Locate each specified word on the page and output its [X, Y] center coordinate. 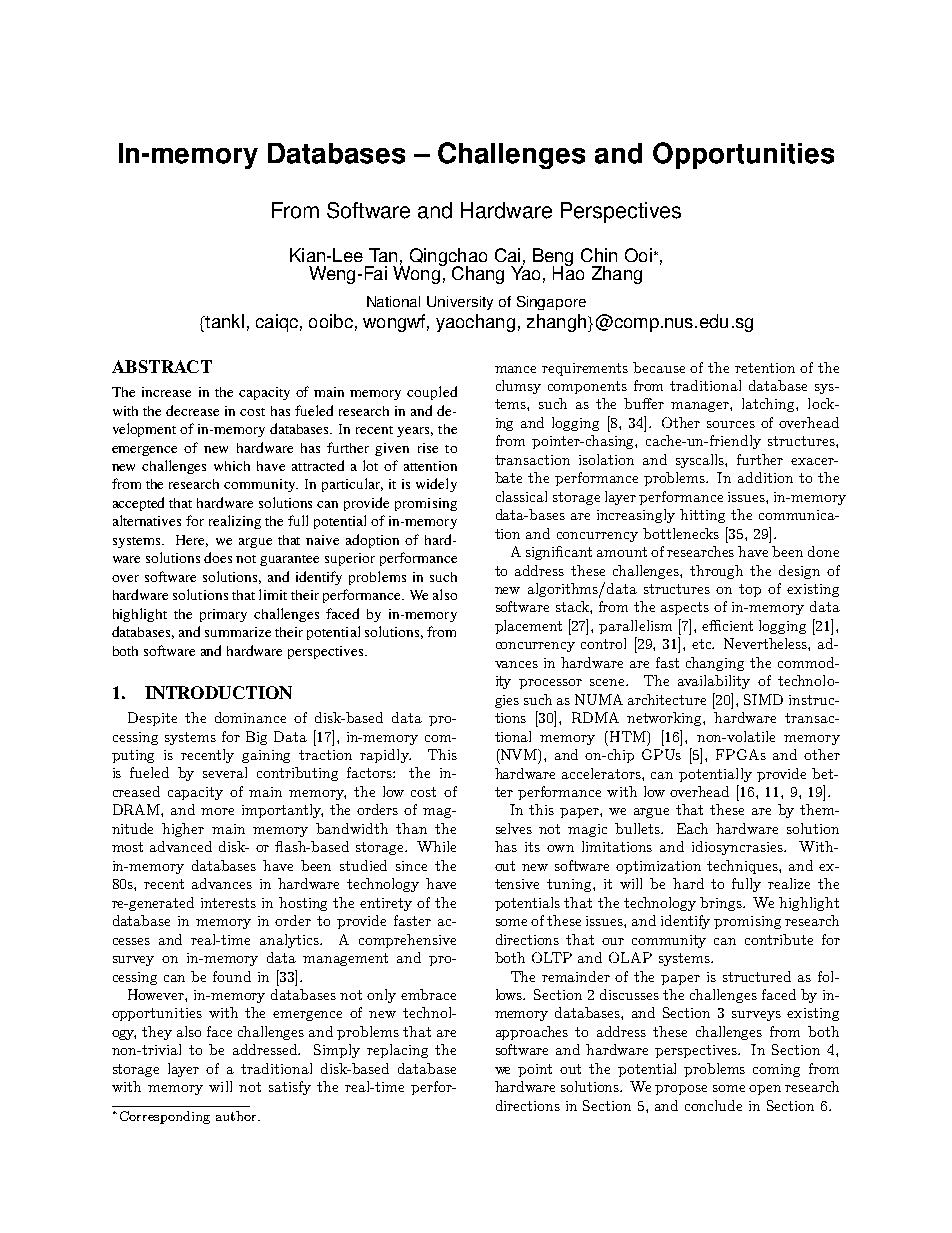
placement [528, 627]
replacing [397, 1051]
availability [714, 682]
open [765, 1090]
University [460, 303]
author [237, 1116]
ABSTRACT [162, 366]
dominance [250, 717]
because [659, 367]
